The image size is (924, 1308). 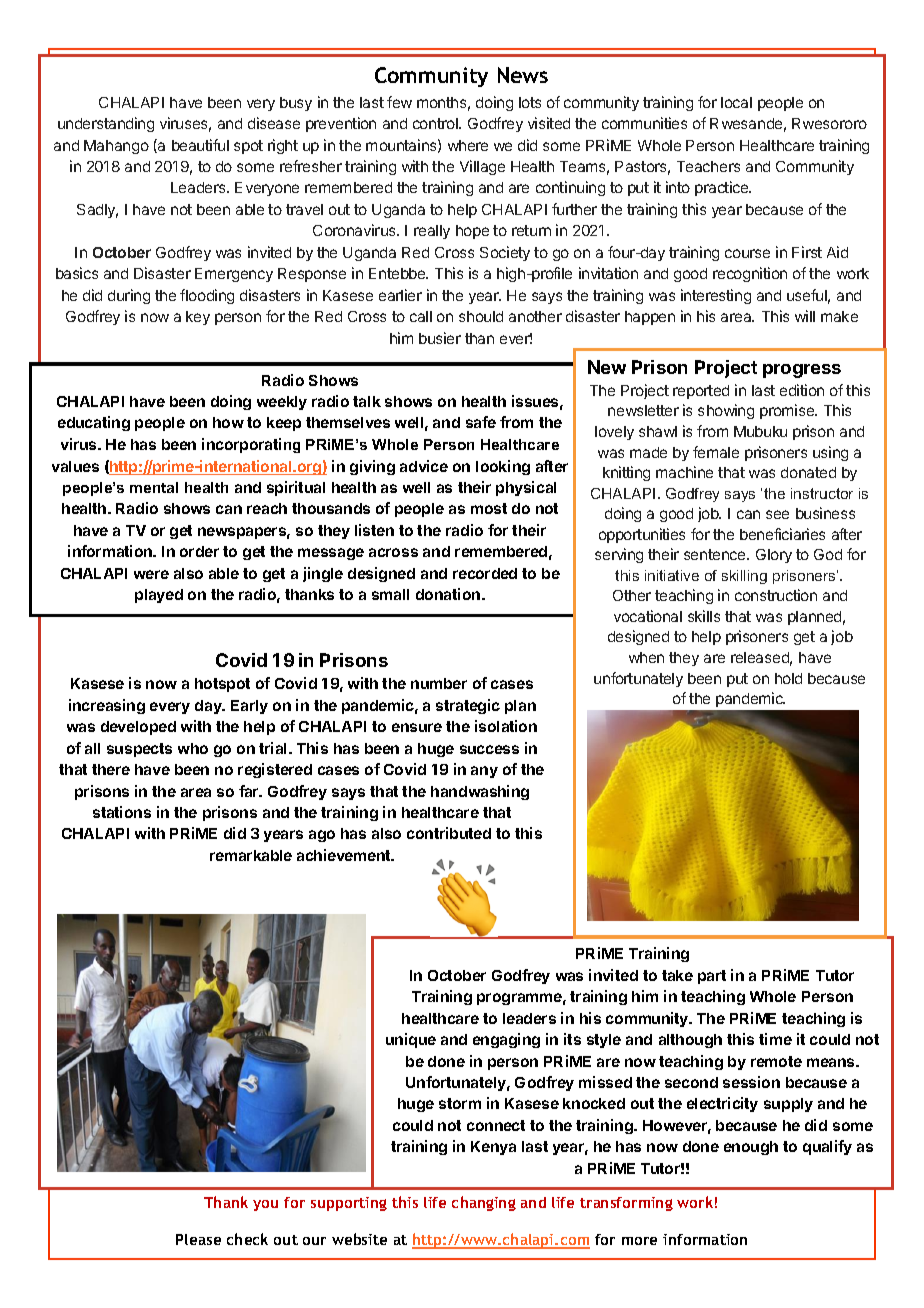 I want to click on beautiful, so click(x=200, y=145).
